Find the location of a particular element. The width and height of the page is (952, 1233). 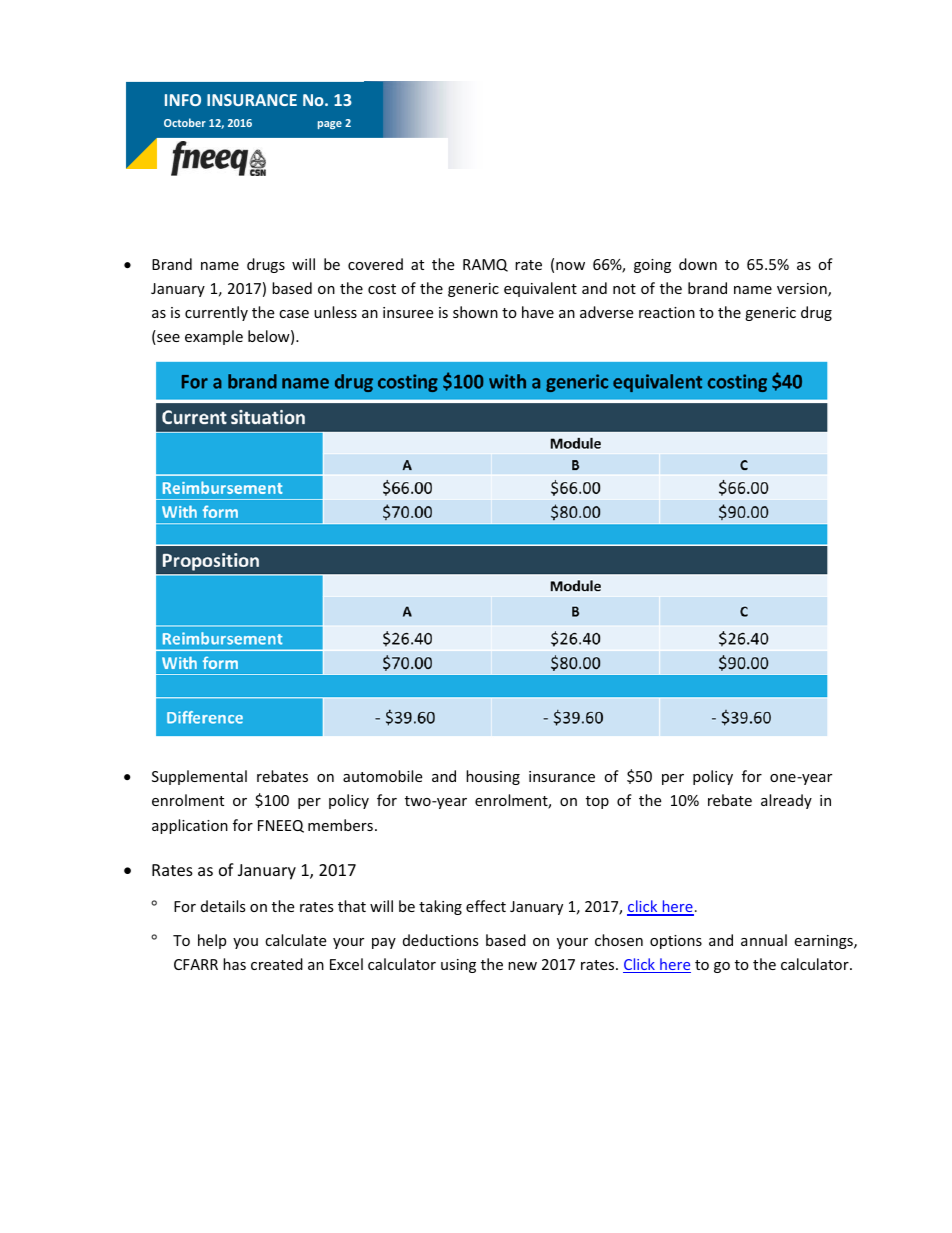

page is located at coordinates (330, 125).
